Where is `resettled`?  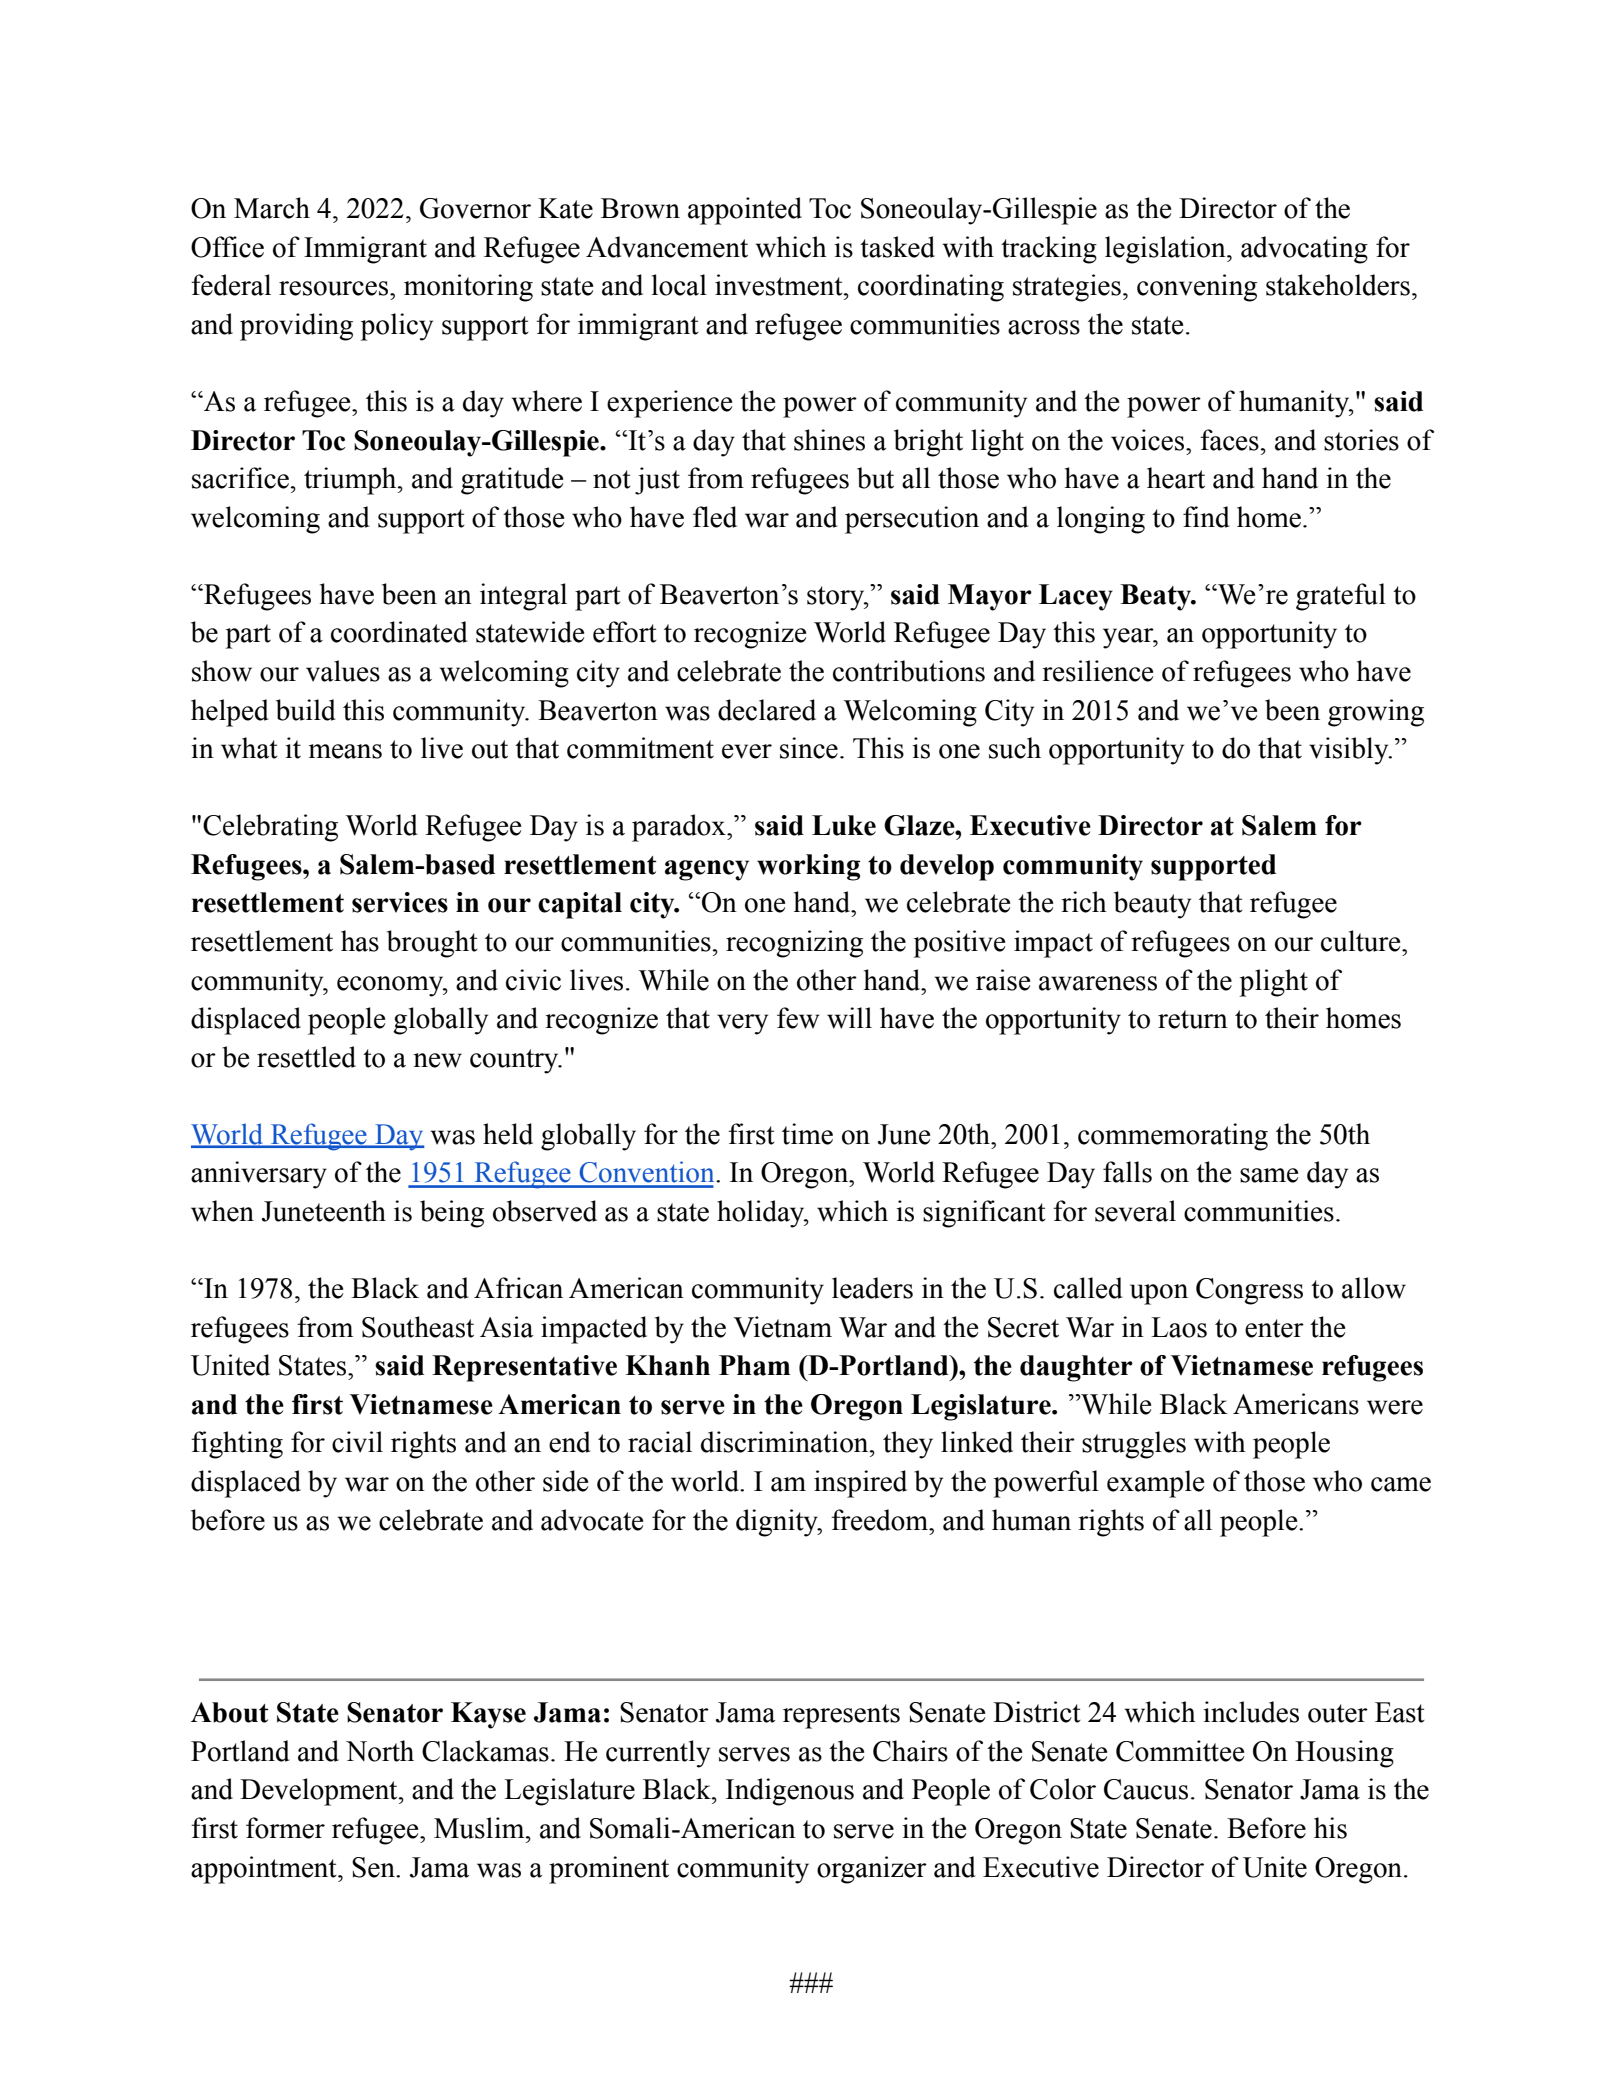 resettled is located at coordinates (306, 1057).
